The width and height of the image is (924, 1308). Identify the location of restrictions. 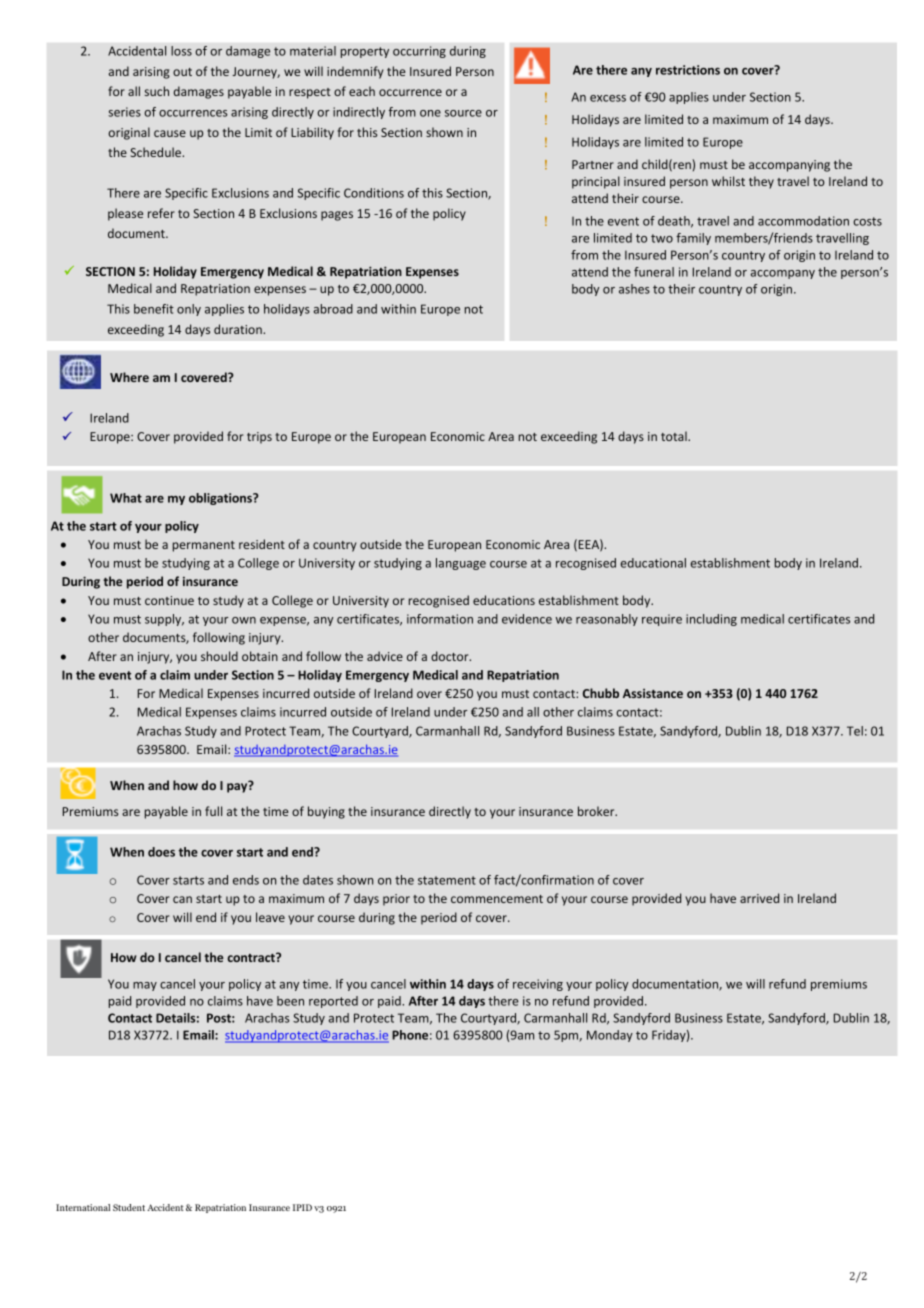
(688, 70).
